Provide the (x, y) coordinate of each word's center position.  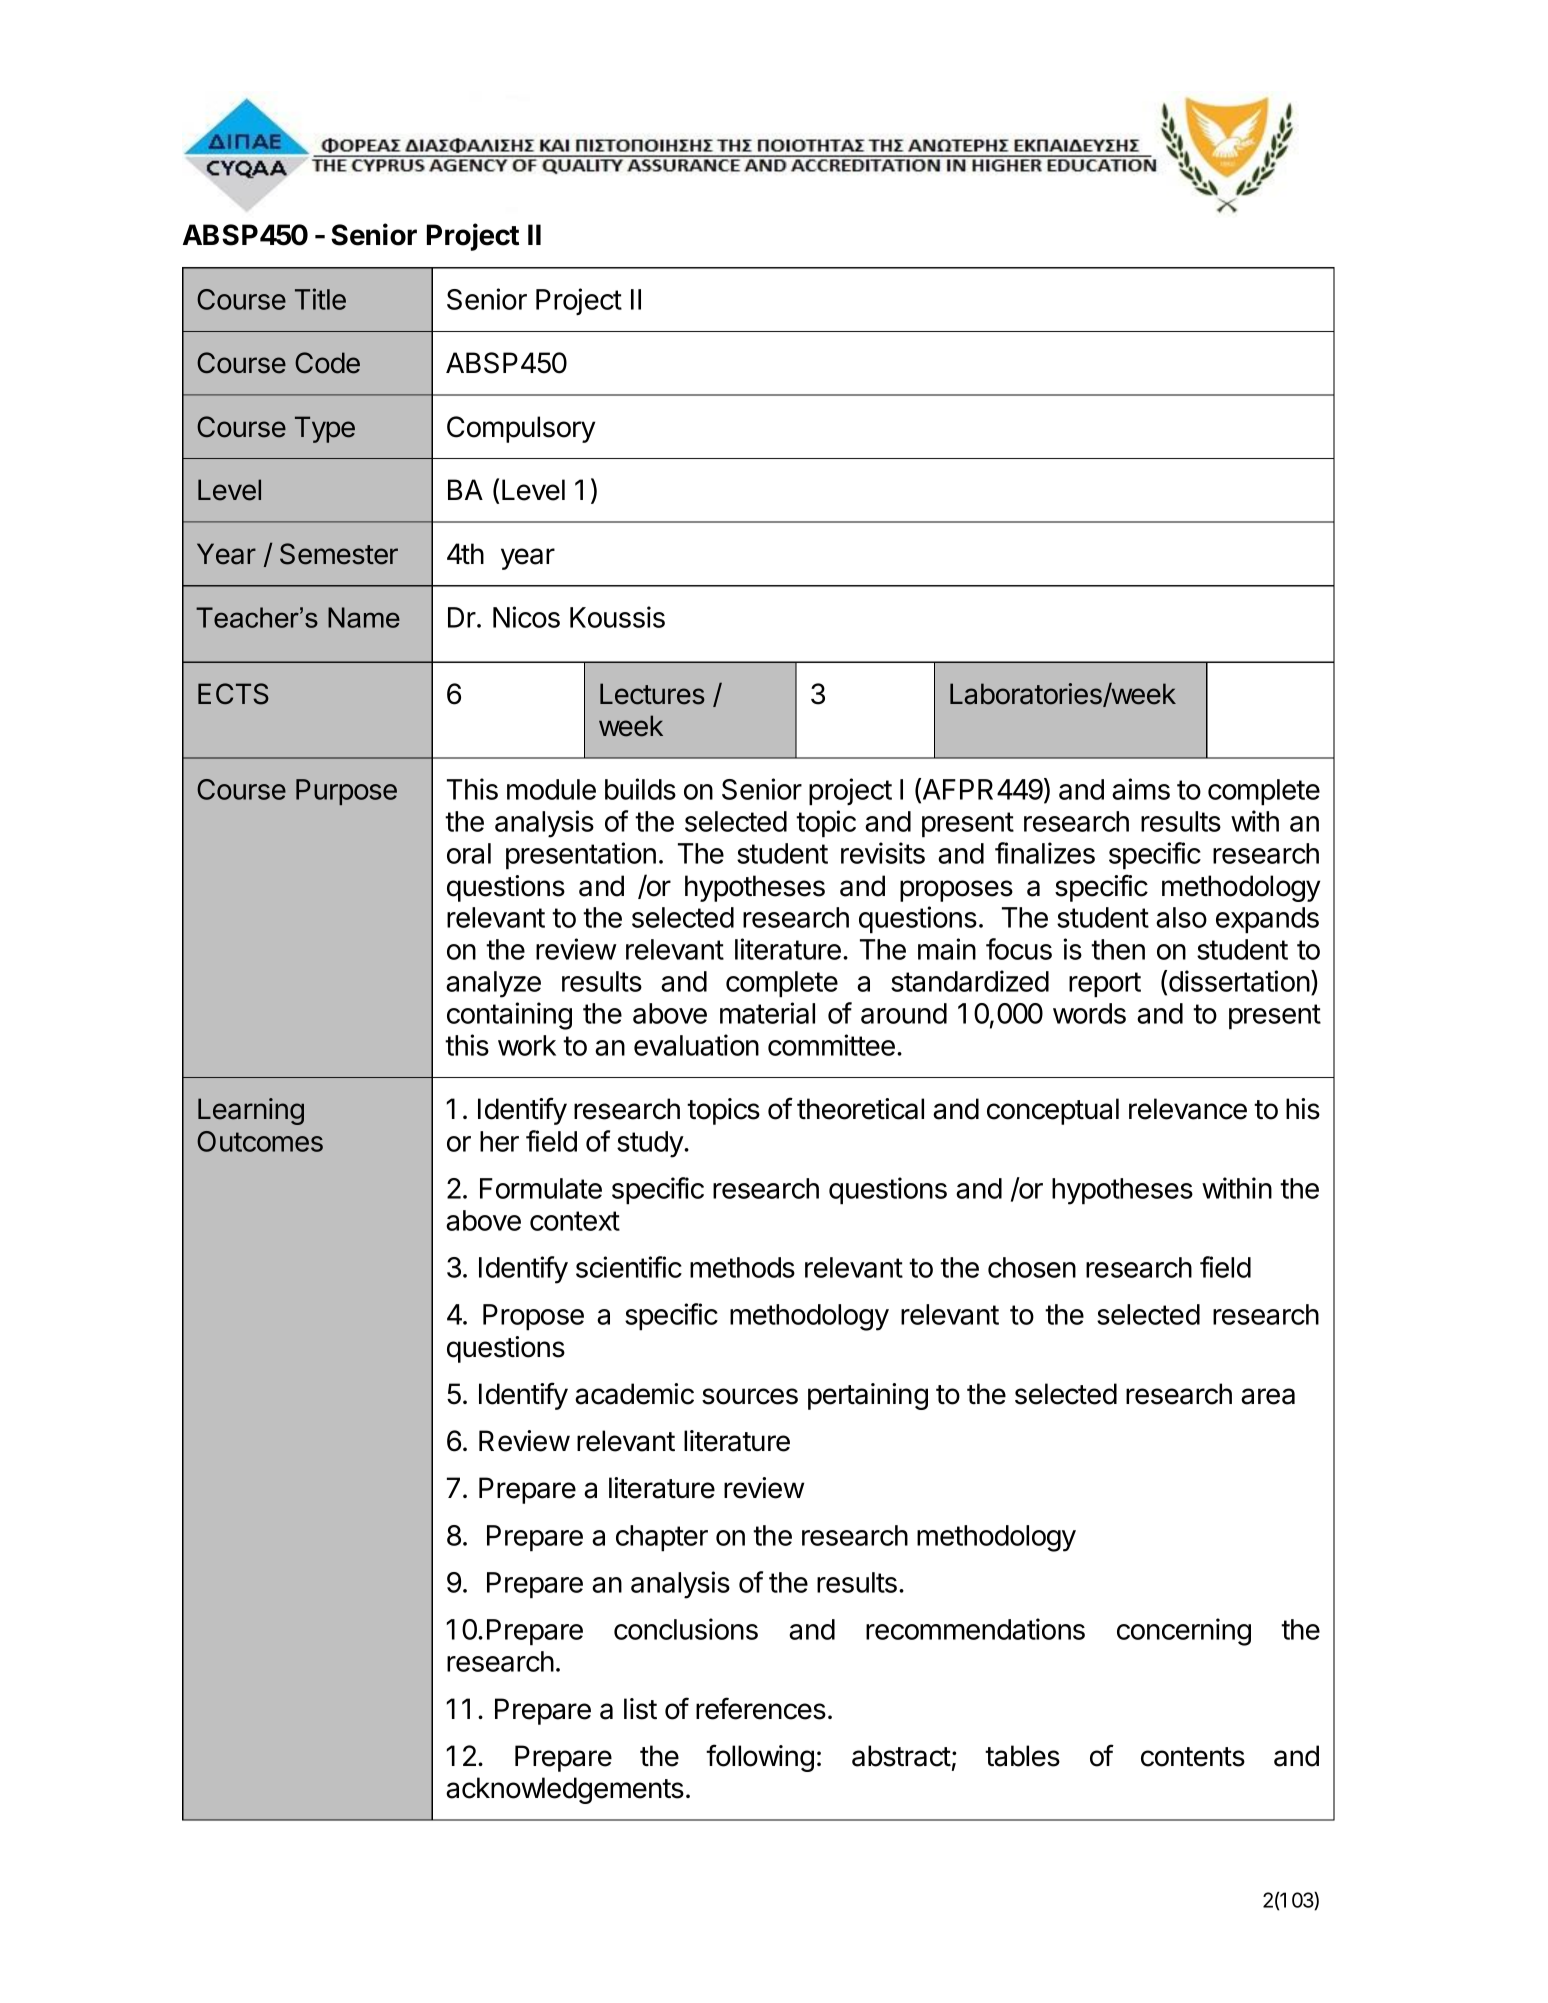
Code (327, 363)
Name (364, 617)
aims (1141, 789)
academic (634, 1394)
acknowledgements (565, 1790)
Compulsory (521, 429)
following (760, 1758)
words (1089, 1013)
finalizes (1045, 853)
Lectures (652, 694)
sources (750, 1396)
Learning (251, 1111)
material (767, 1013)
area (1268, 1396)
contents (1193, 1757)
